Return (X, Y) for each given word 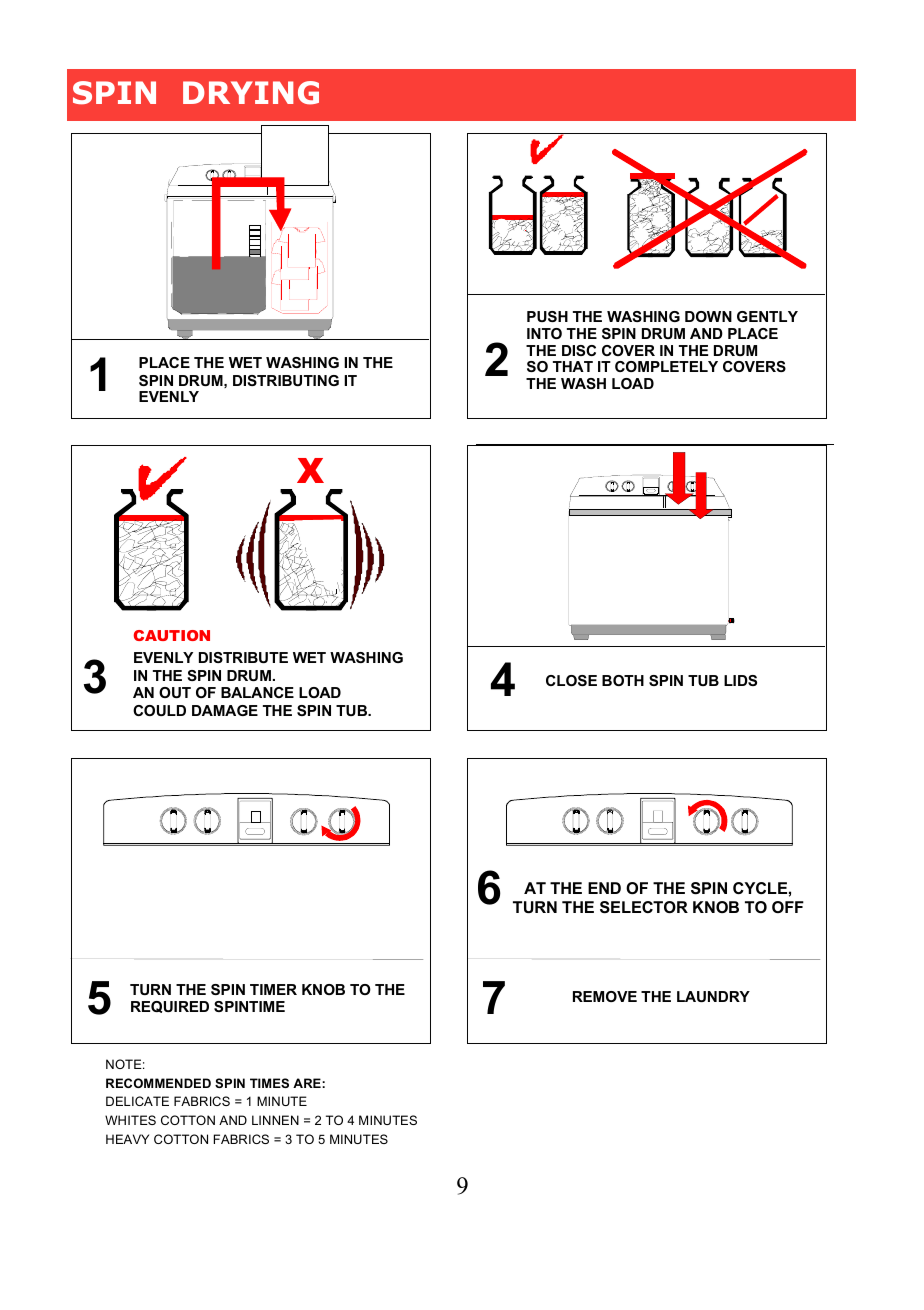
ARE (308, 1083)
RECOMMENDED (158, 1083)
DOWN (708, 316)
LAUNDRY (713, 996)
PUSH (547, 316)
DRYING (251, 93)
